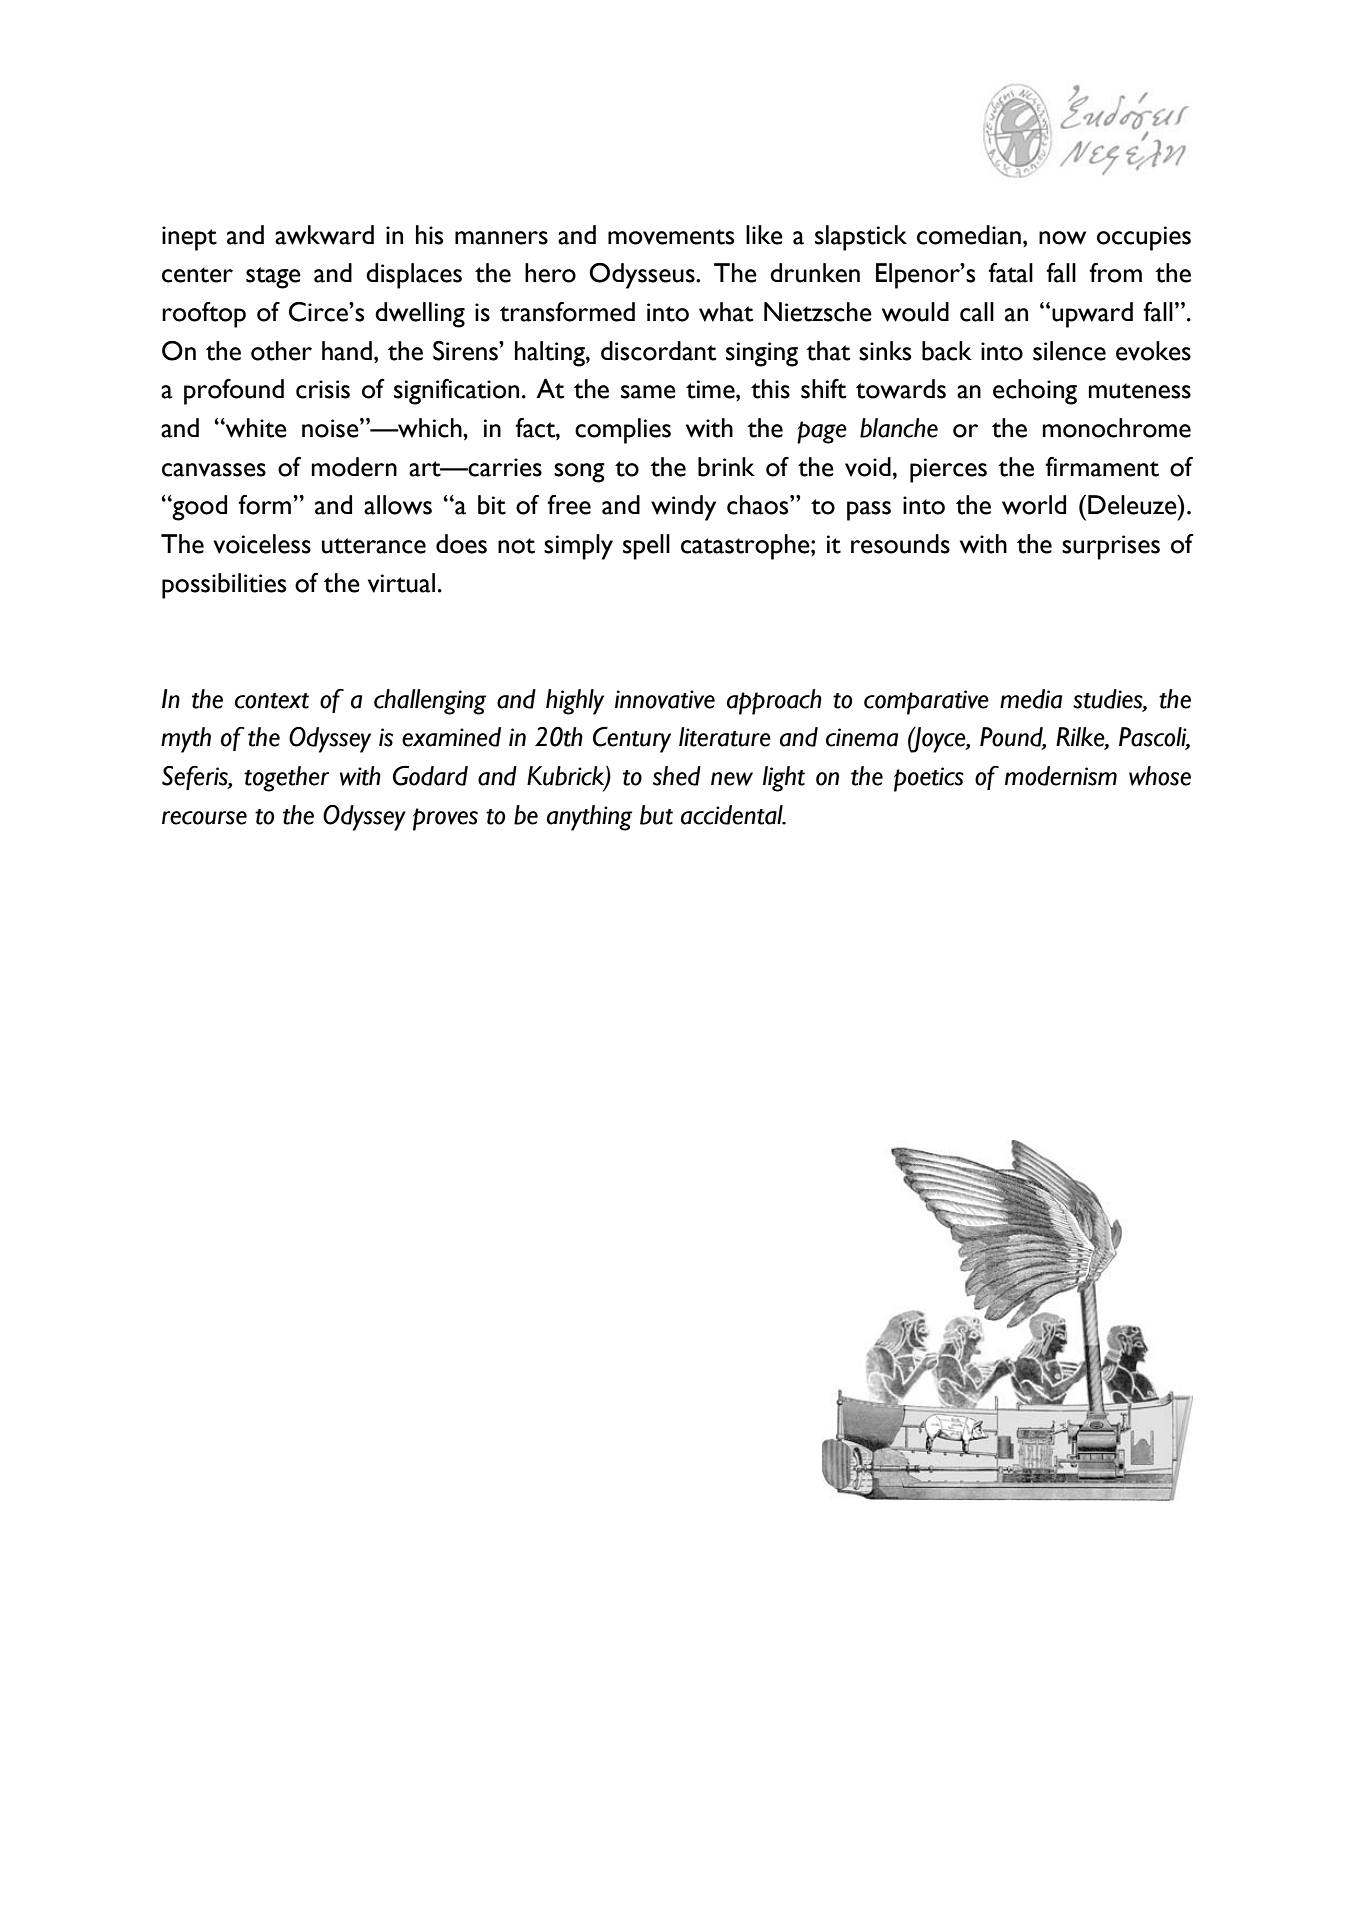 This document has height=1914, width=1353. I want to click on echoing, so click(1035, 392).
